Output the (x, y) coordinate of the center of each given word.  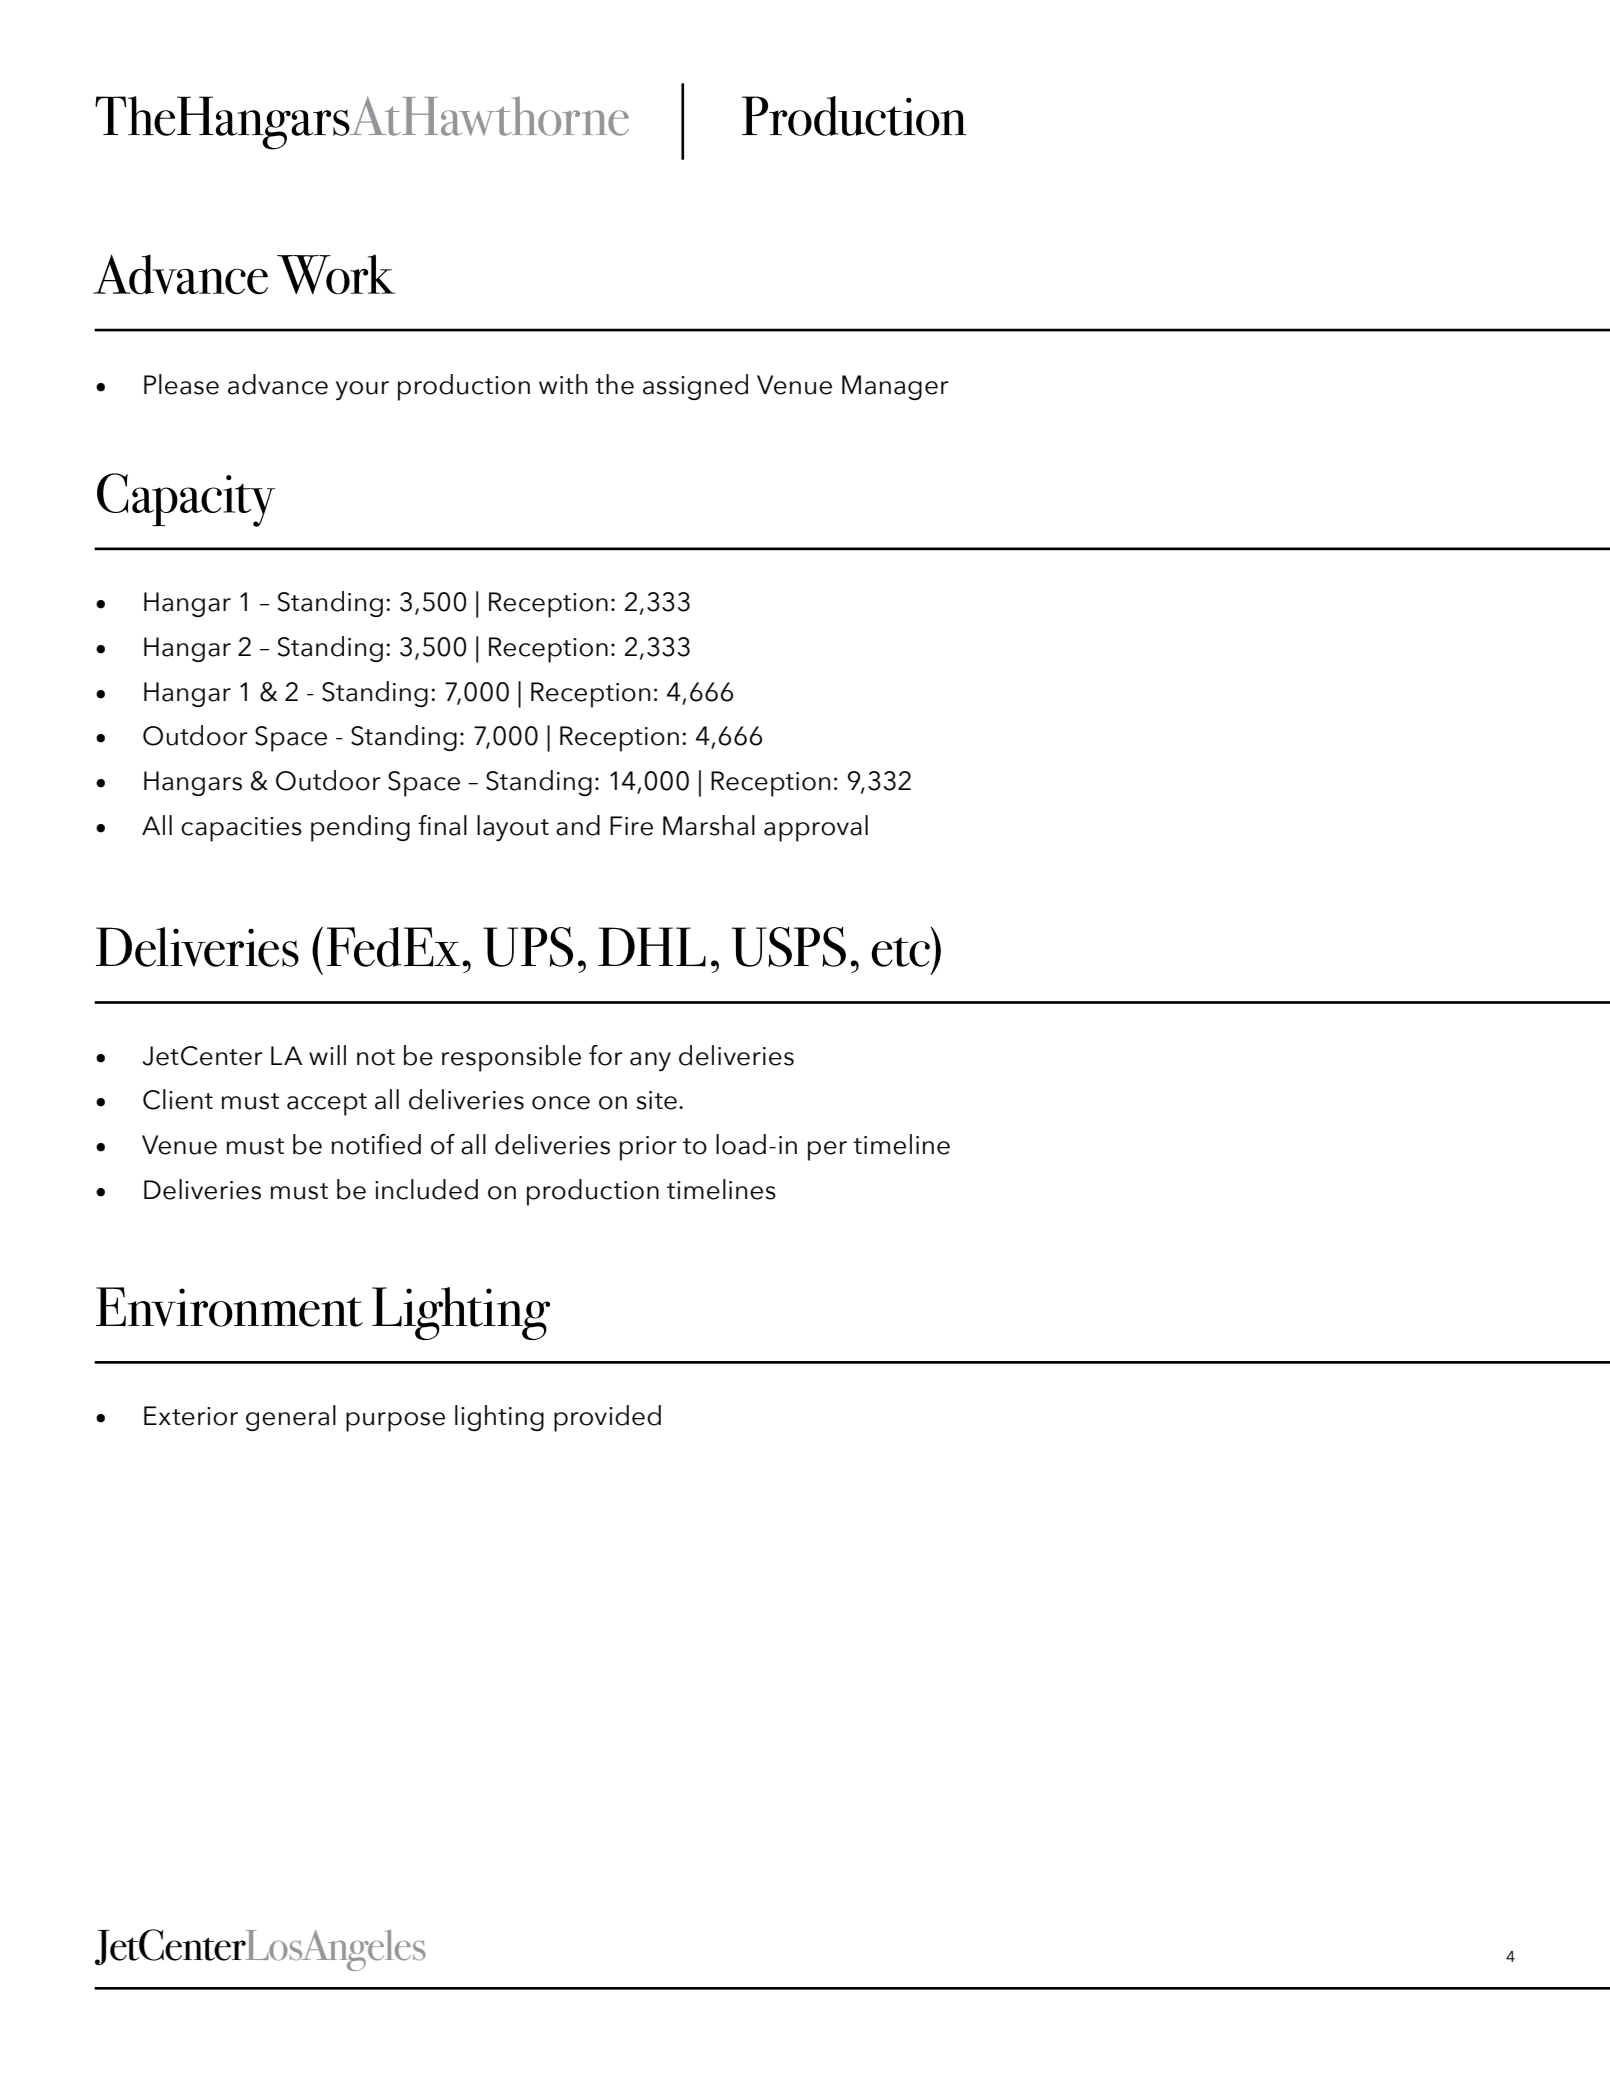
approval (816, 828)
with (563, 384)
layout (513, 828)
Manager (895, 387)
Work (336, 274)
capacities (241, 829)
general (291, 1418)
